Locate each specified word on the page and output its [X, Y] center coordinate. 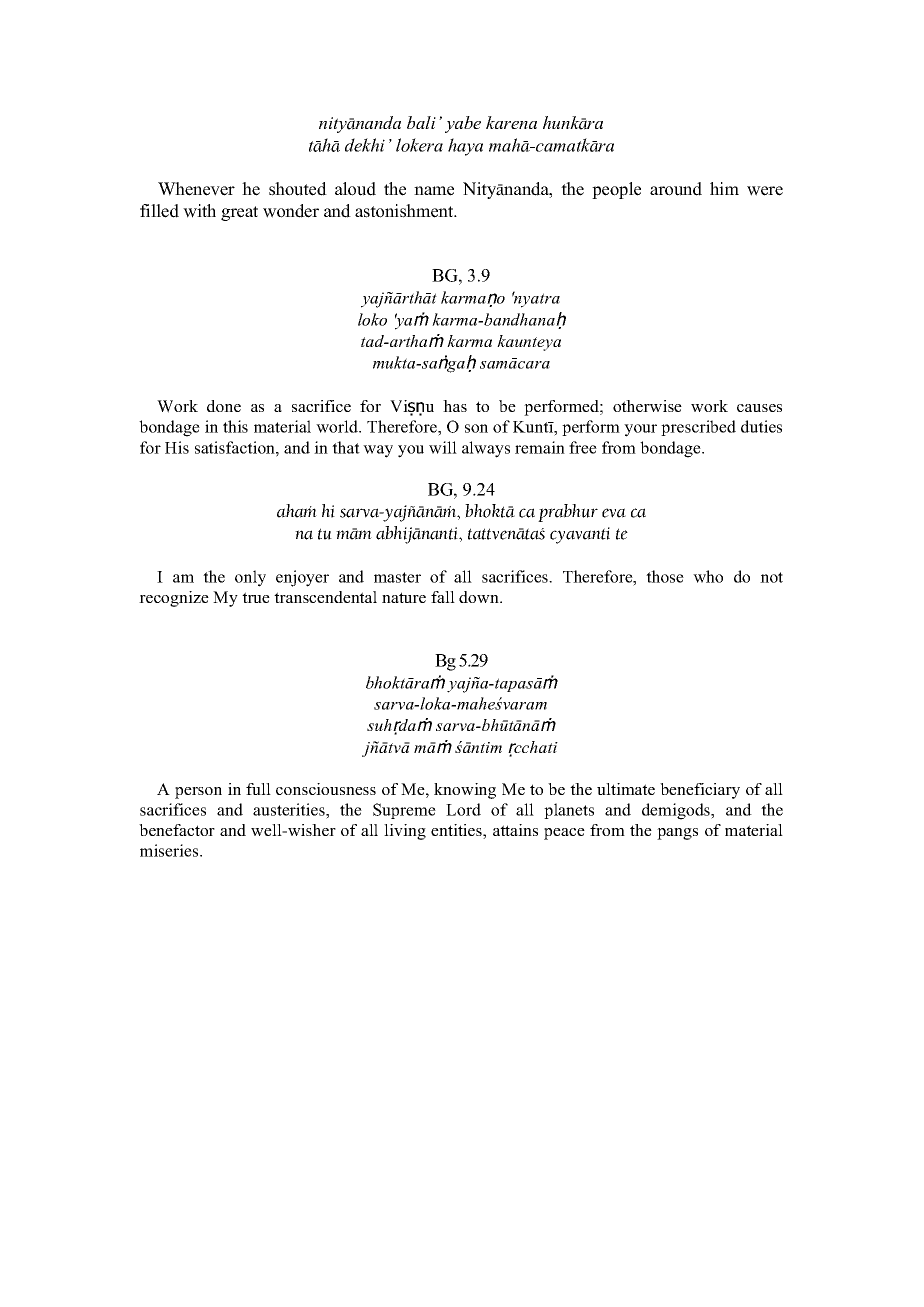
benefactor [177, 830]
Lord [463, 809]
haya [465, 147]
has [455, 406]
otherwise [647, 406]
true [256, 597]
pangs [677, 834]
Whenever [196, 189]
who [708, 576]
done [224, 406]
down [480, 597]
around [676, 189]
